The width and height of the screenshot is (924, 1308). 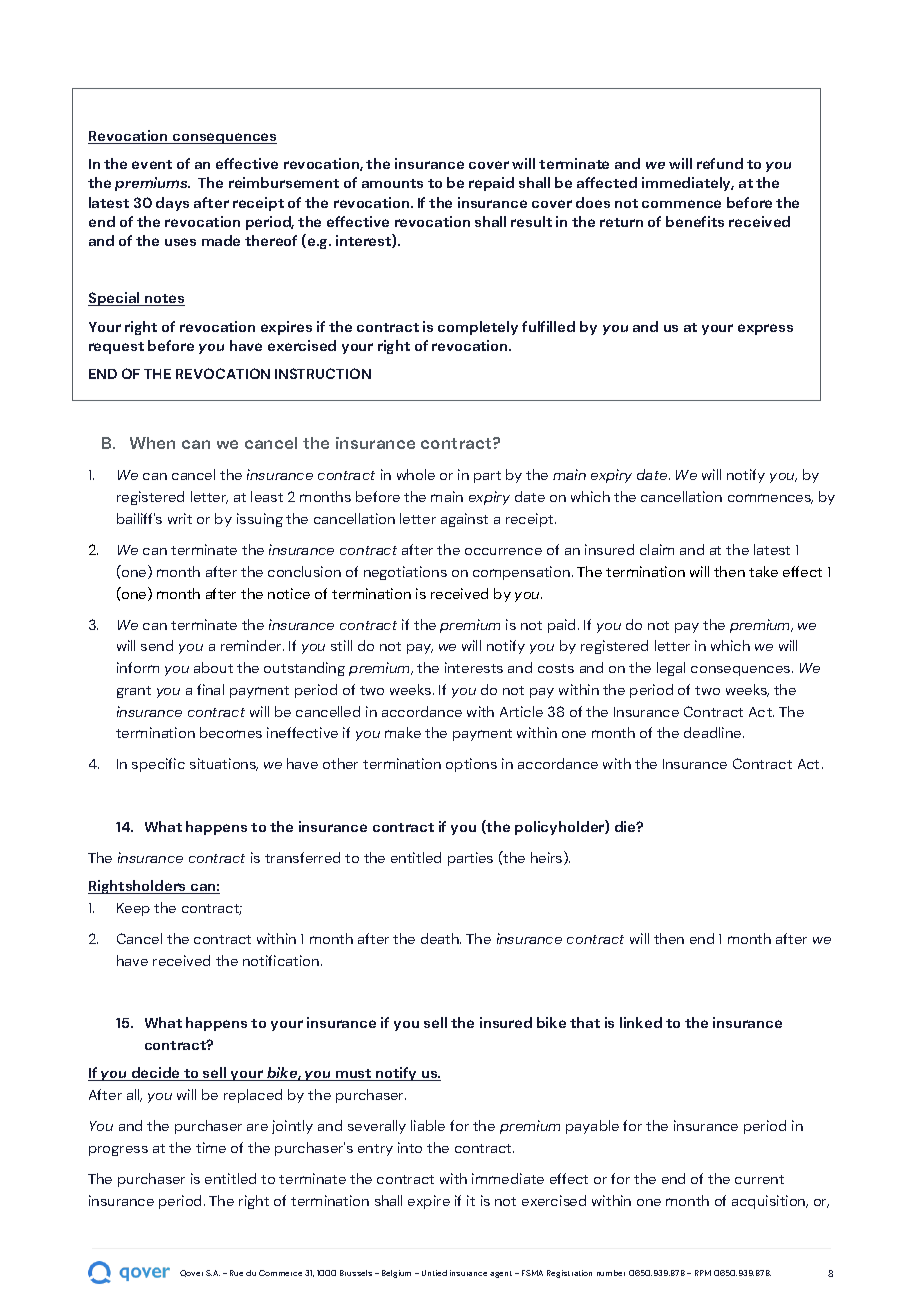 What do you see at coordinates (695, 221) in the screenshot?
I see `benefits` at bounding box center [695, 221].
